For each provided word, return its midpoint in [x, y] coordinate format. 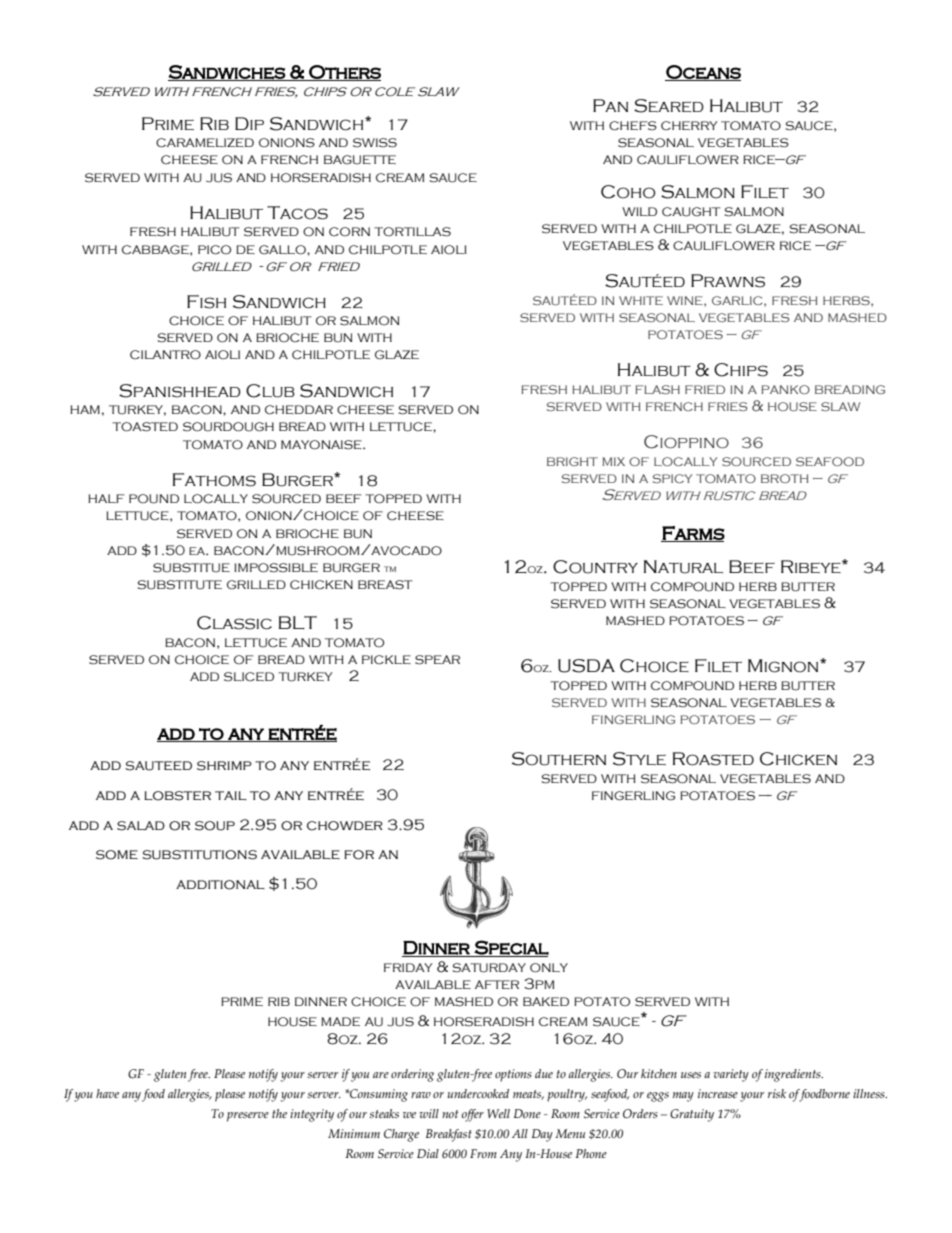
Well [498, 1113]
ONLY [549, 968]
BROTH [784, 478]
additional [220, 885]
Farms [693, 534]
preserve [248, 1117]
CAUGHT [691, 212]
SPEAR [437, 660]
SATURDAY [489, 968]
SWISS [375, 143]
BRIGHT [572, 461]
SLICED [249, 677]
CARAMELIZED [205, 143]
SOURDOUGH [228, 427]
